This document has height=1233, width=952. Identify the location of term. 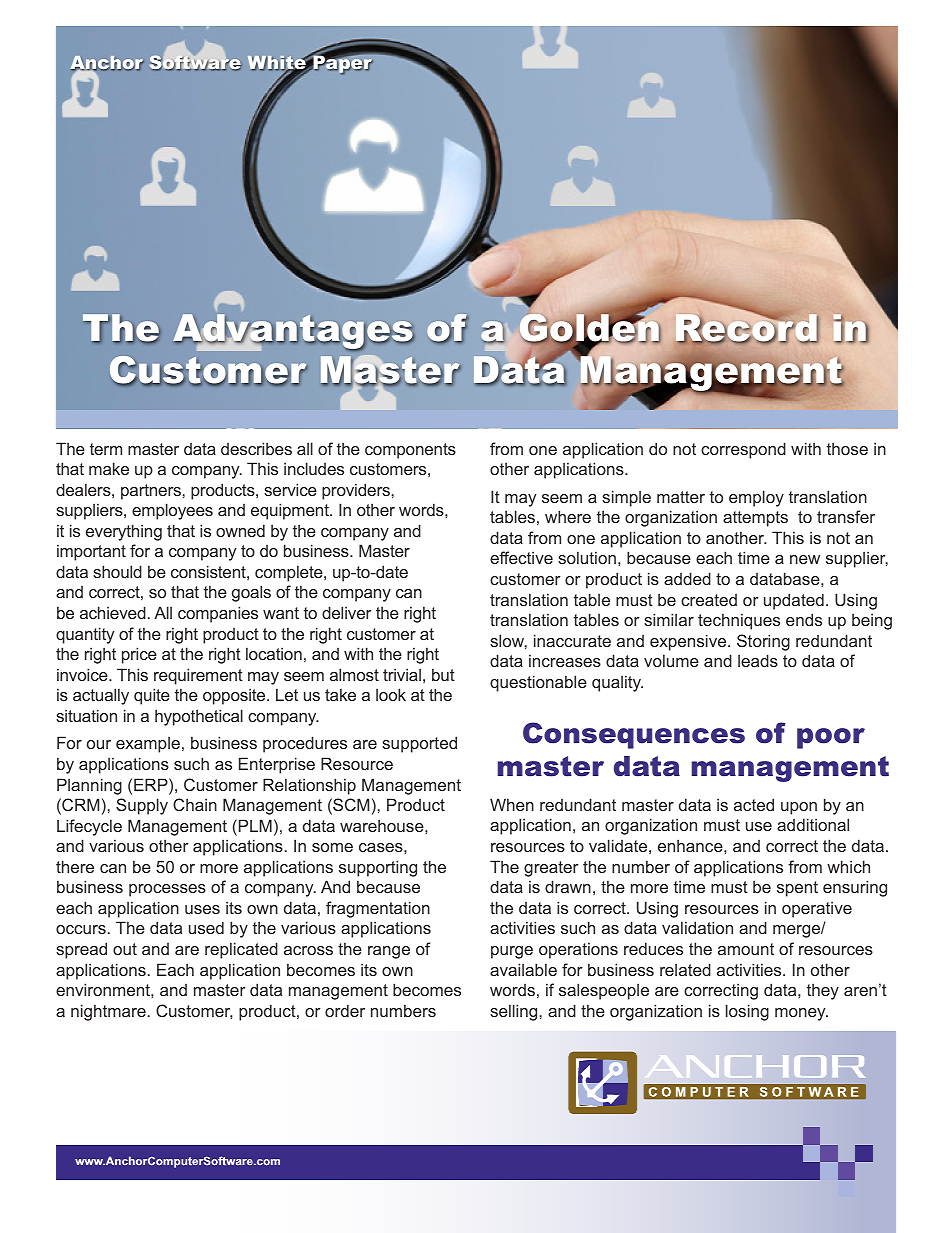
(106, 449).
